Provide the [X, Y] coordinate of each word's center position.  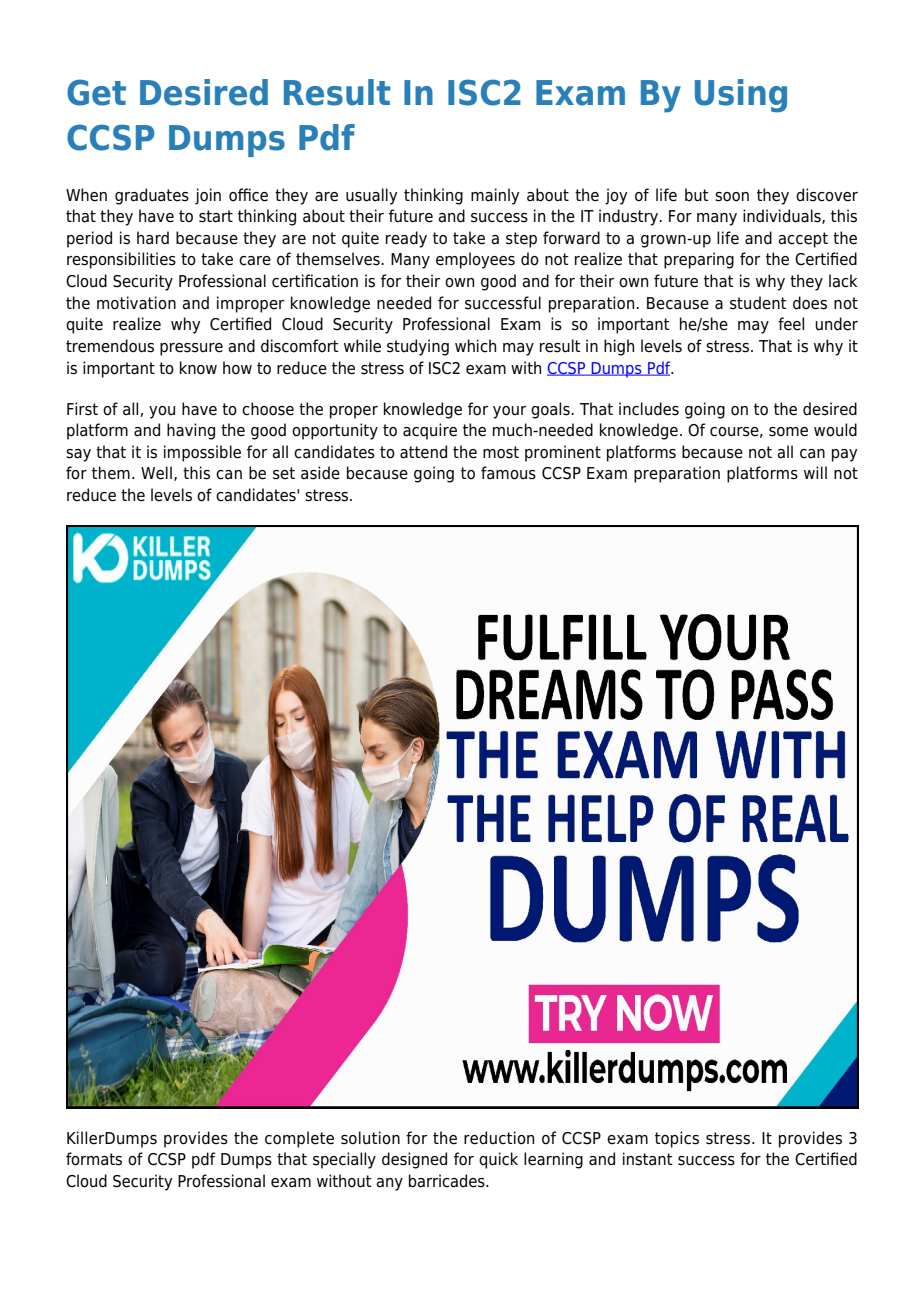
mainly [495, 196]
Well [156, 473]
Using [741, 96]
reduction [499, 1138]
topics [677, 1139]
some [788, 432]
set [284, 473]
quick [498, 1160]
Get [96, 92]
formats [94, 1159]
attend [423, 452]
